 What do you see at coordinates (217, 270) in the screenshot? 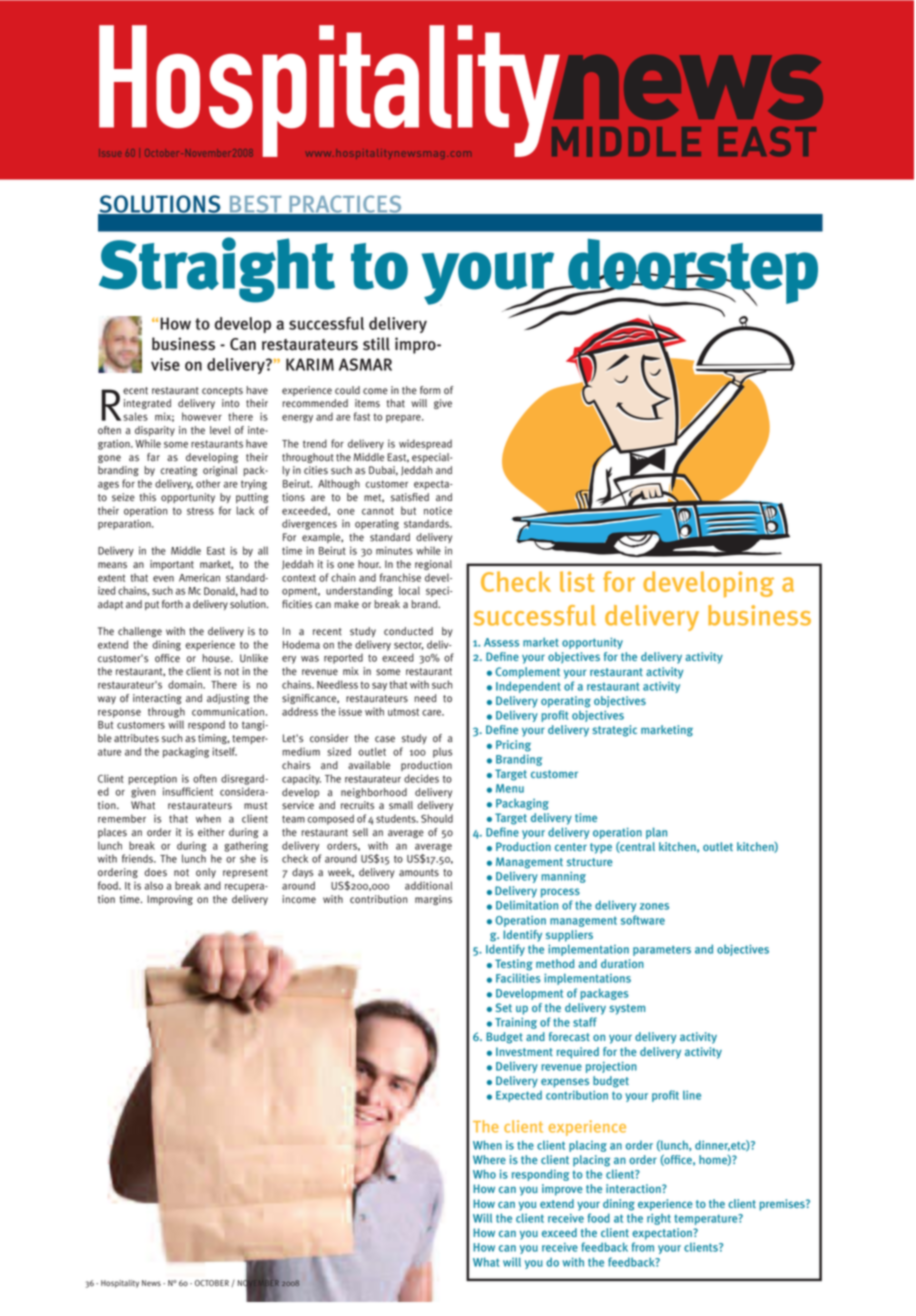
I see `Straight` at bounding box center [217, 270].
